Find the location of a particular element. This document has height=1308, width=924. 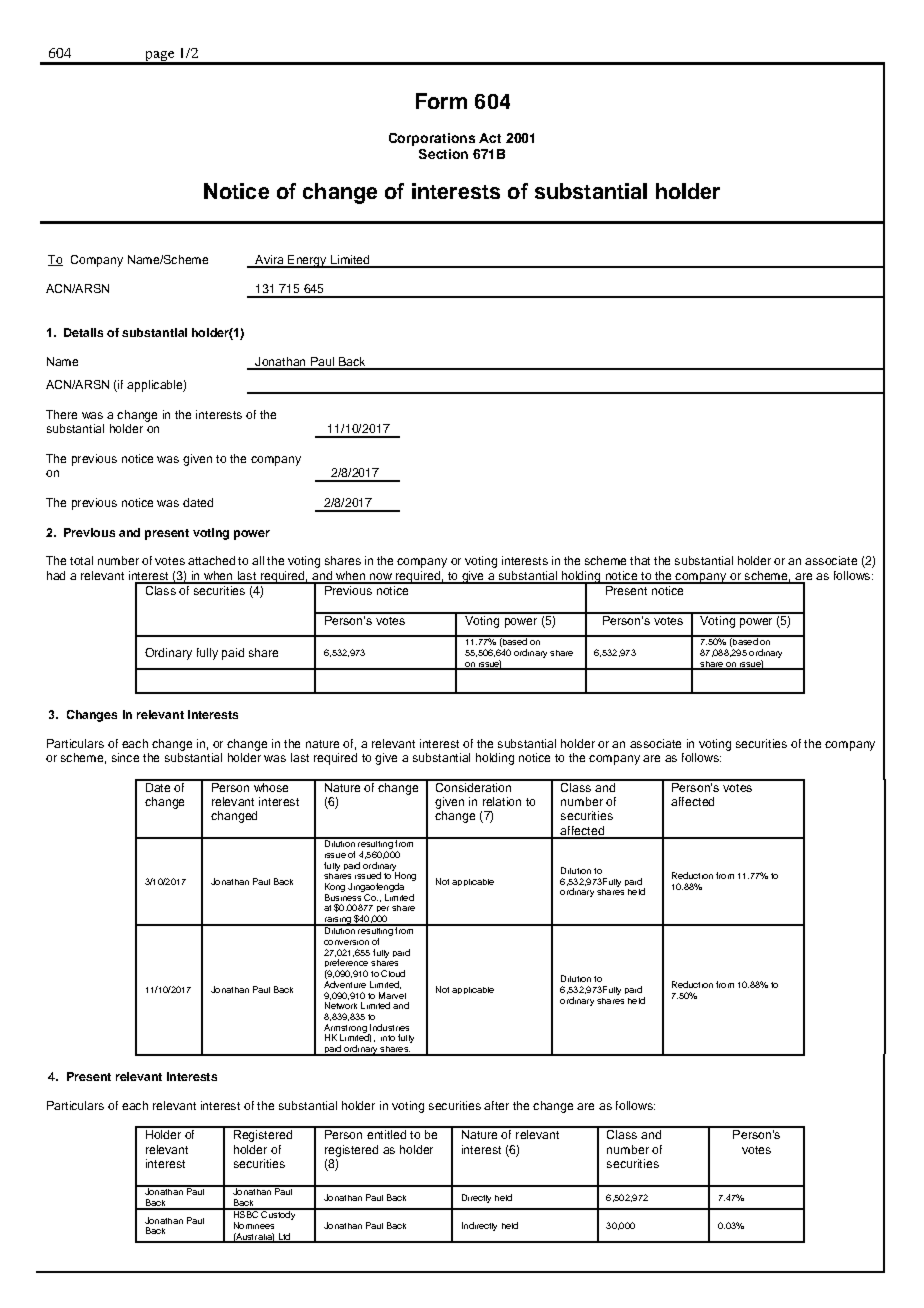

relation is located at coordinates (502, 801).
